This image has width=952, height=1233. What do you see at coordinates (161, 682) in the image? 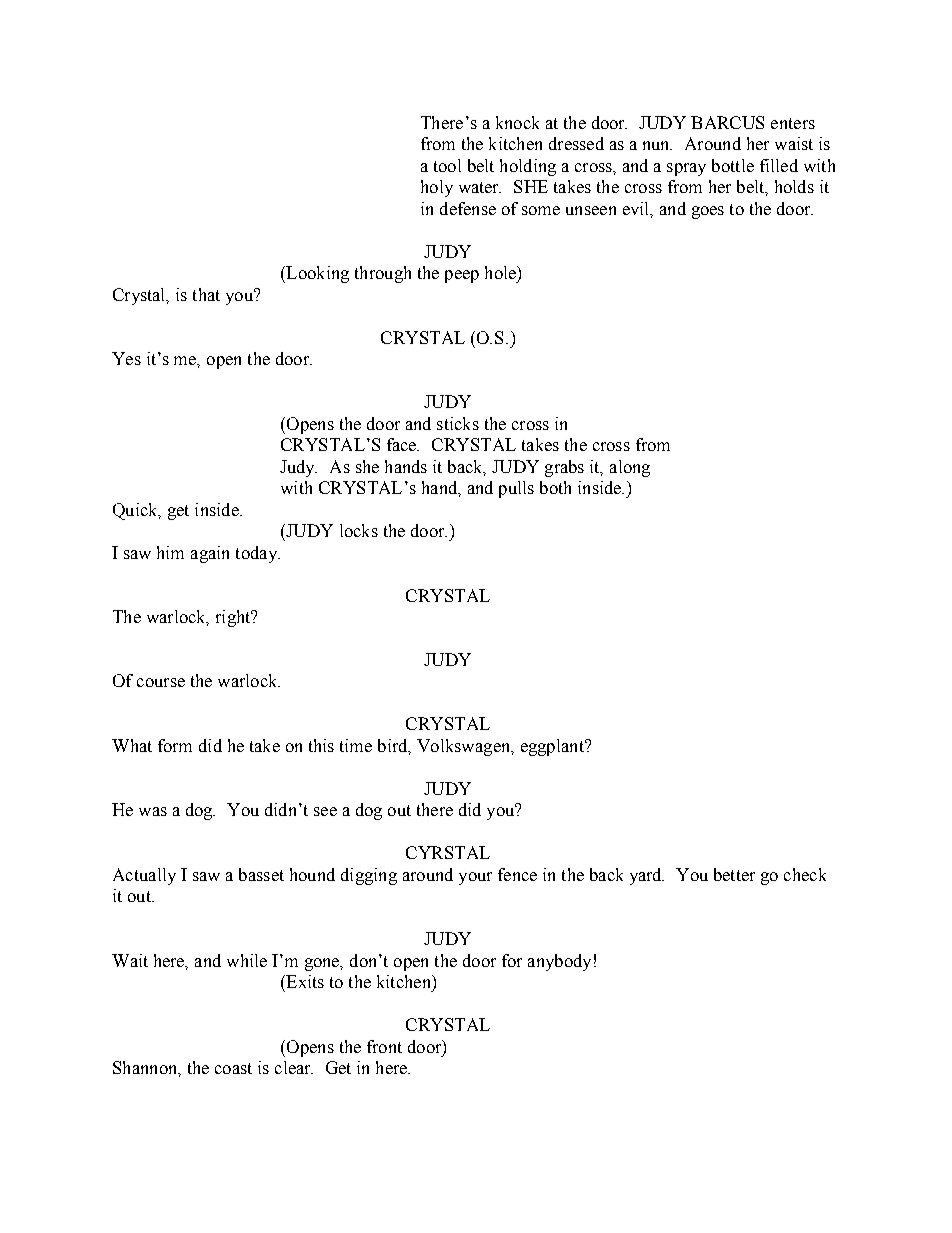
I see `course` at bounding box center [161, 682].
